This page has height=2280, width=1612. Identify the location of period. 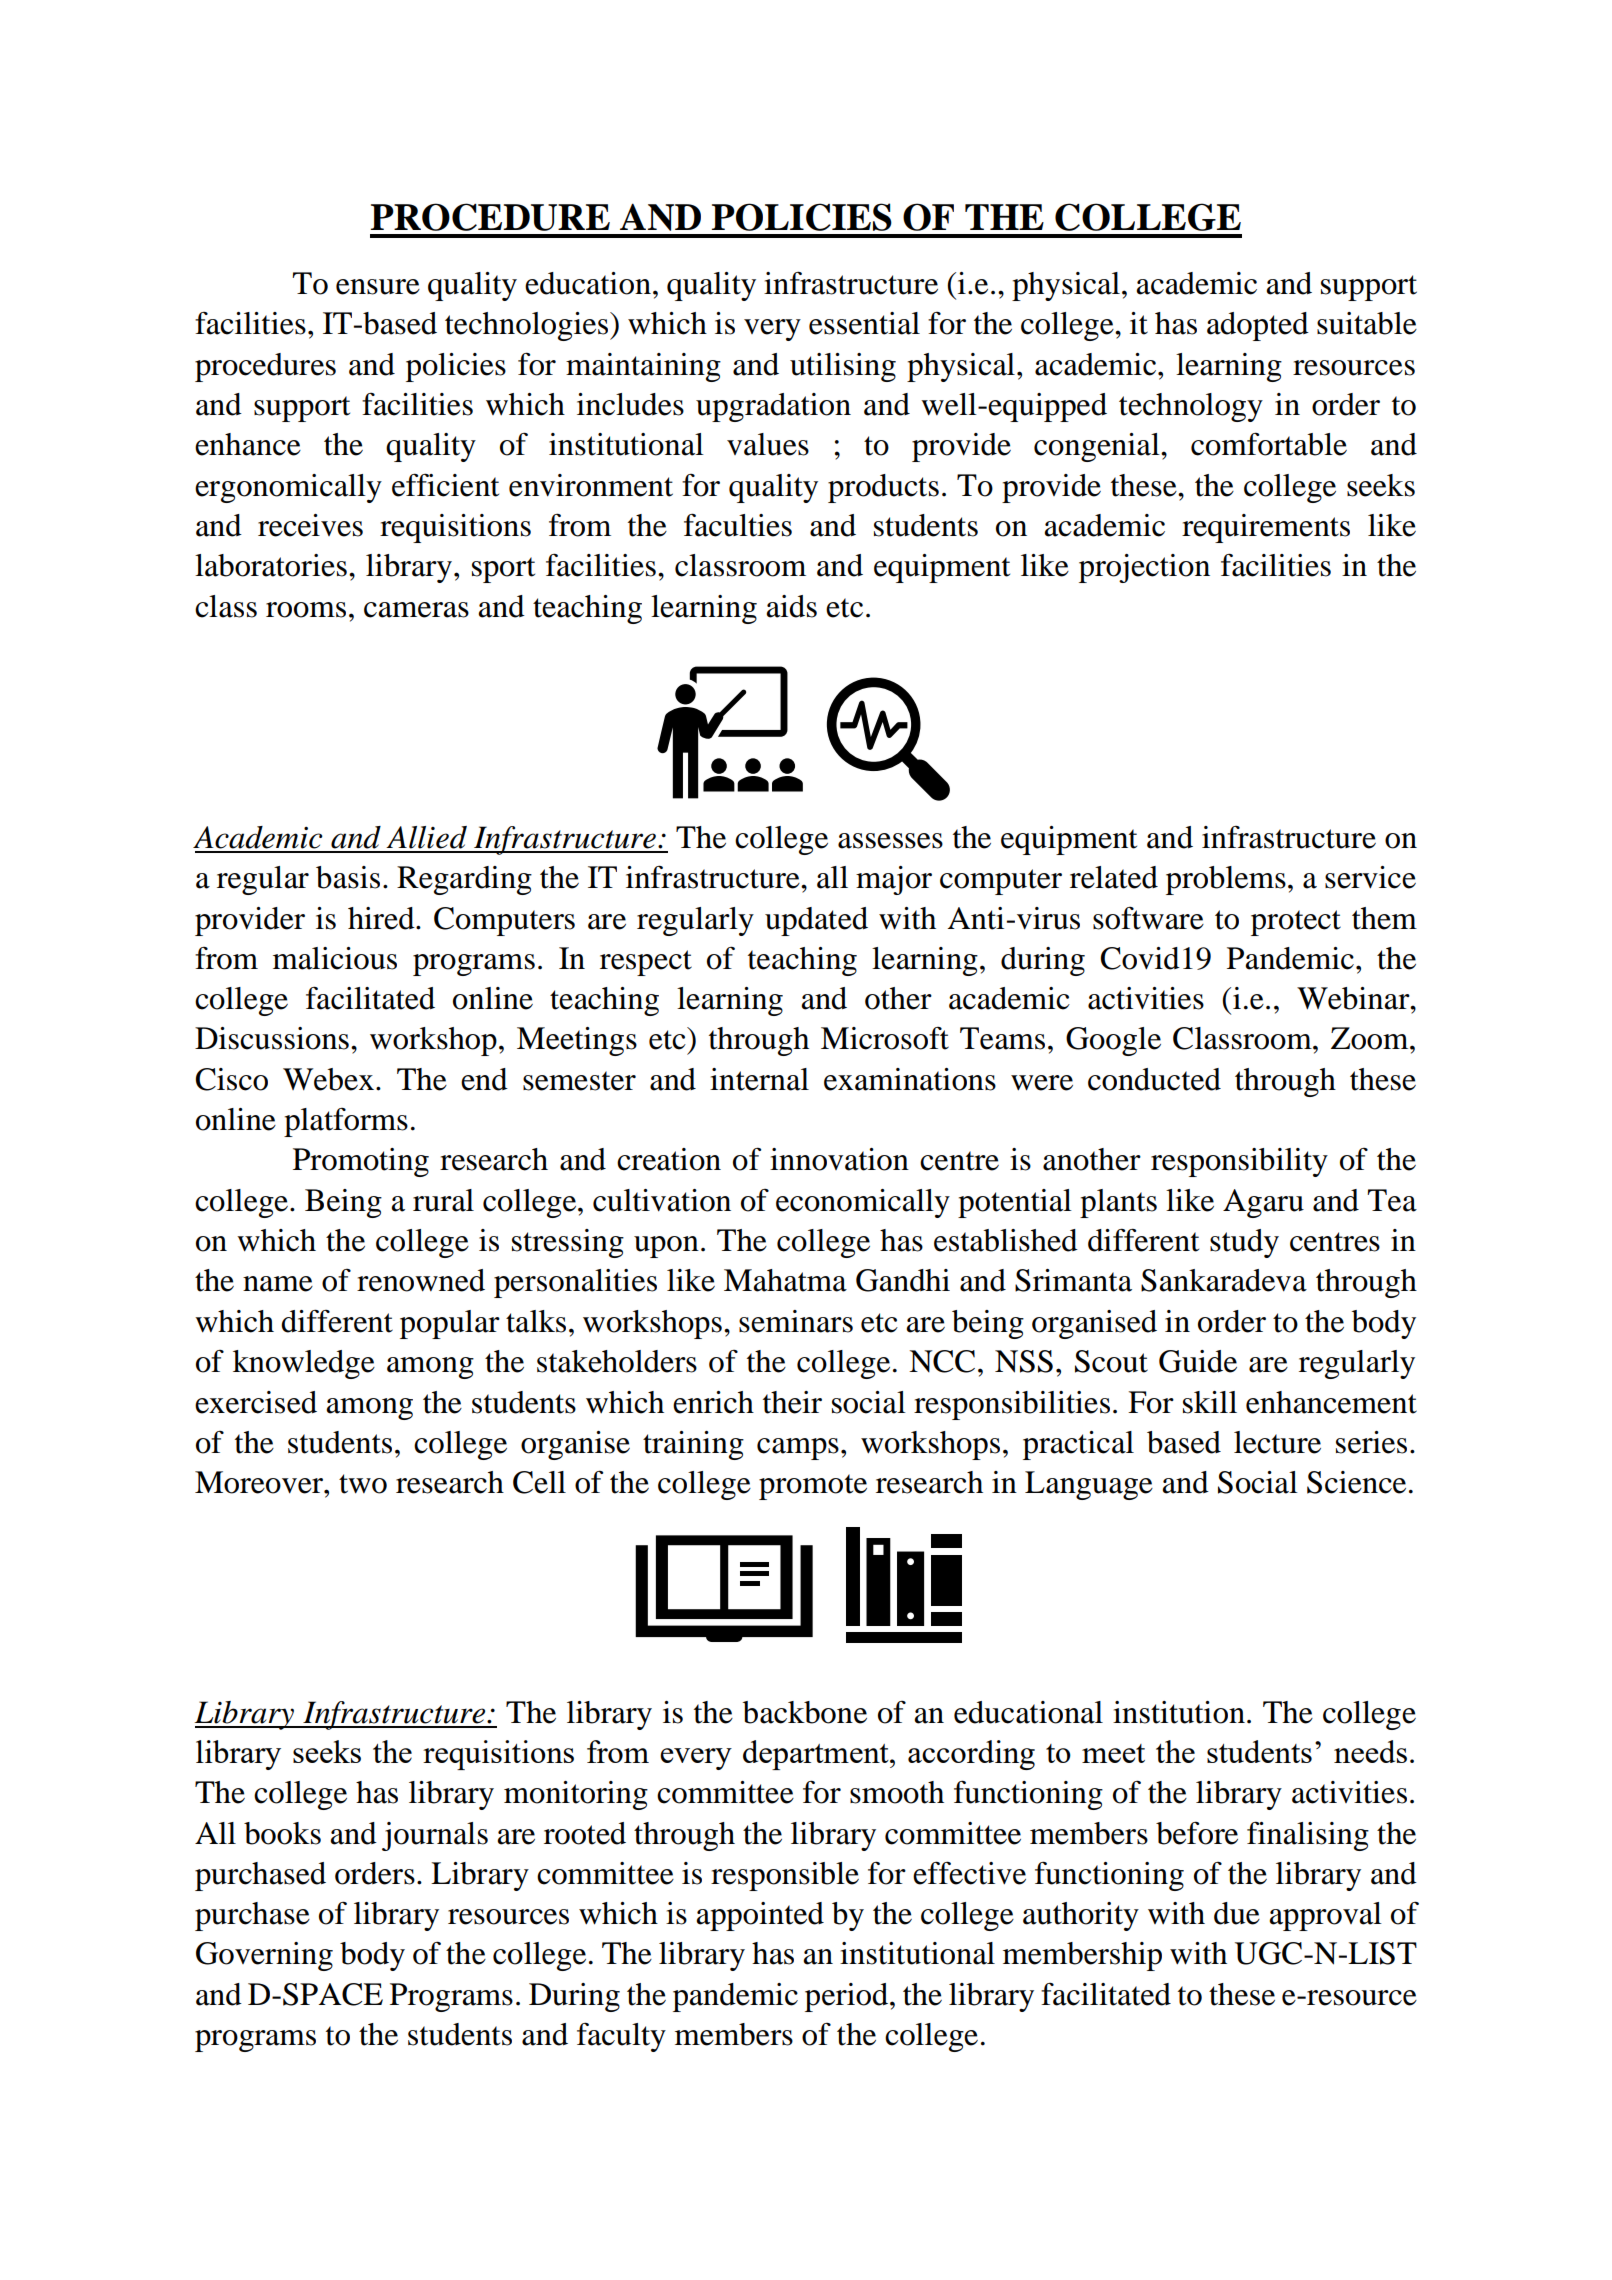
(846, 1997).
